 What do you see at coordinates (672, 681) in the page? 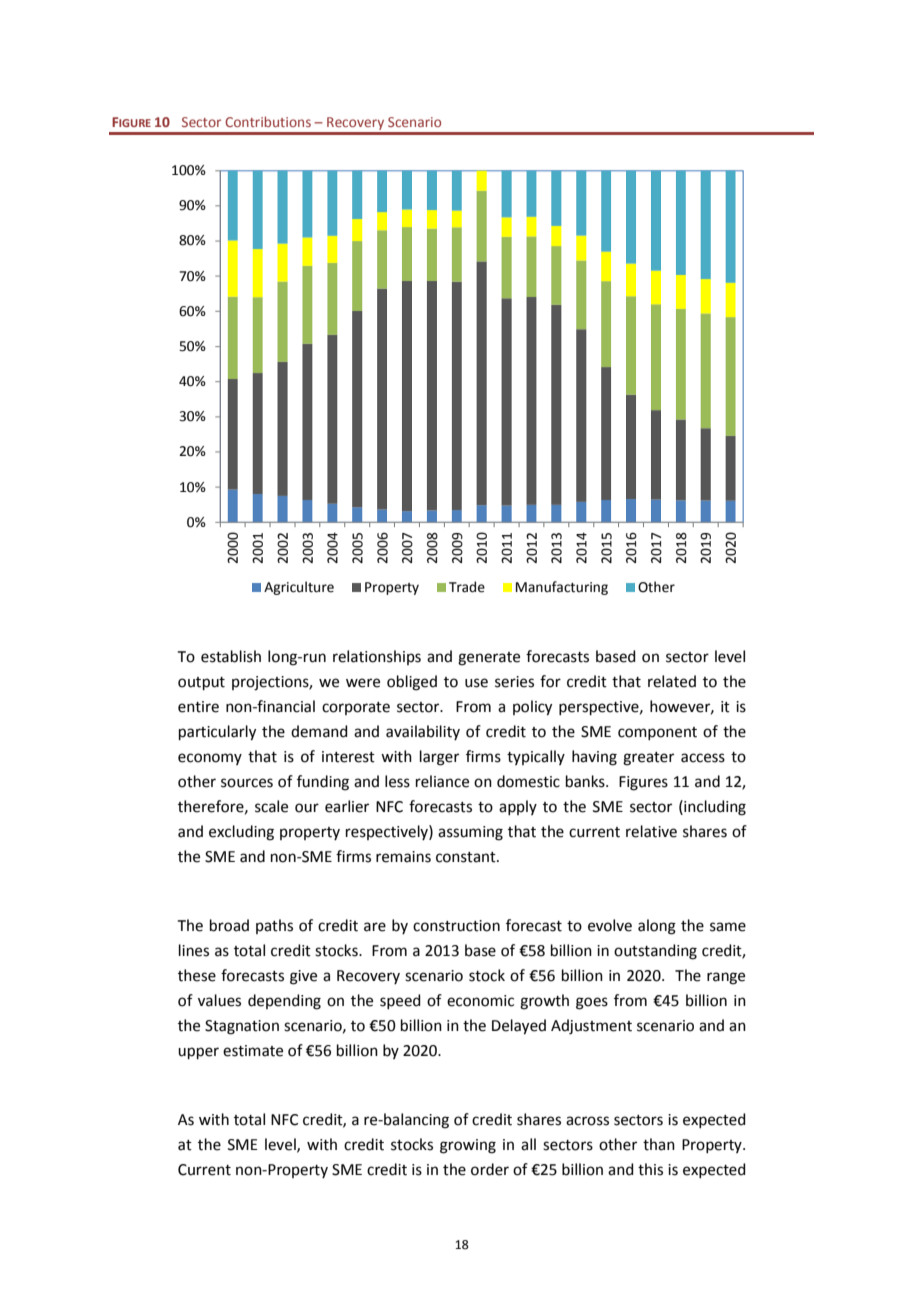
I see `related` at bounding box center [672, 681].
